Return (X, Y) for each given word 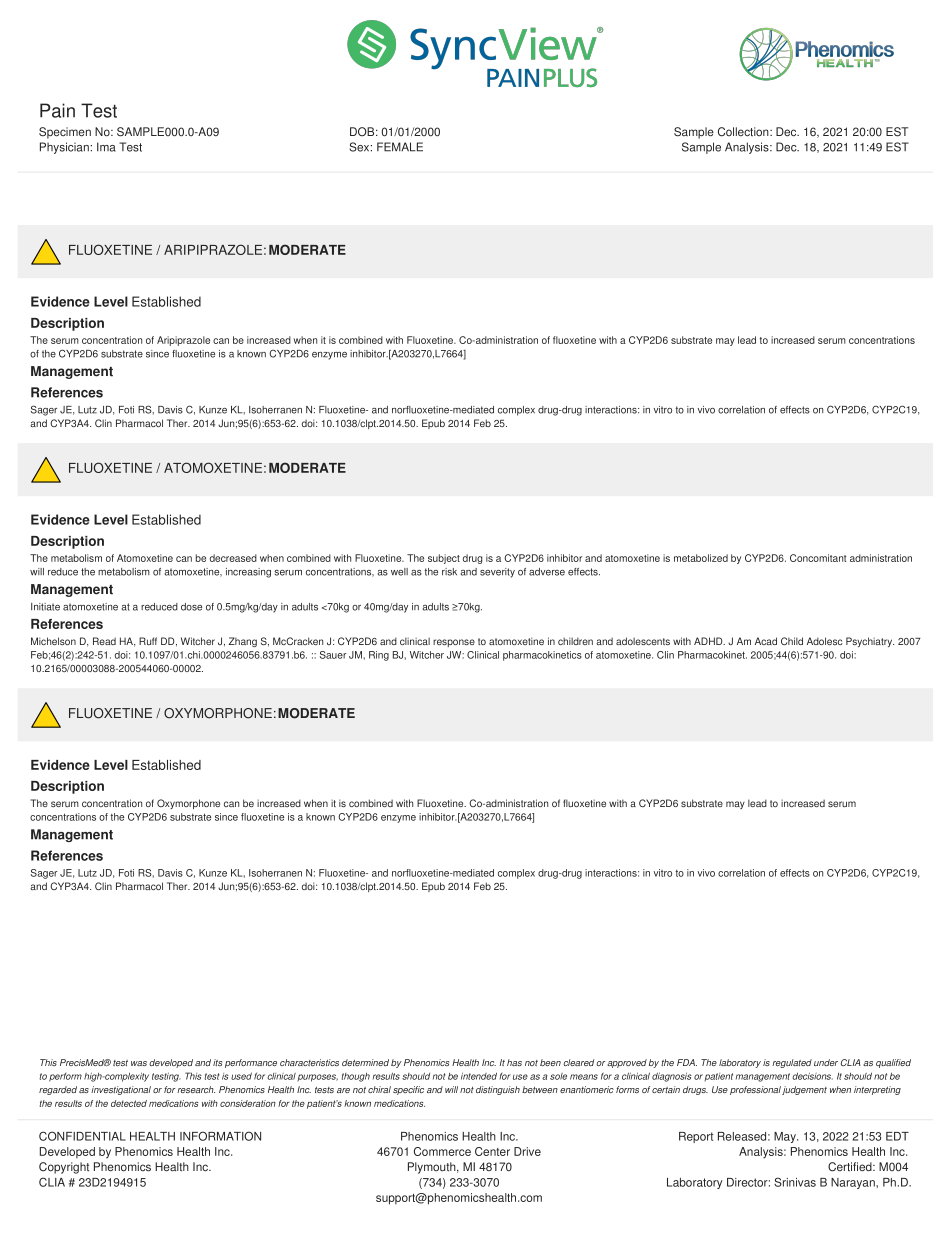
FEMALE (400, 147)
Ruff (148, 641)
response (454, 643)
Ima (106, 147)
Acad (766, 641)
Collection (744, 132)
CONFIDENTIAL (82, 1136)
